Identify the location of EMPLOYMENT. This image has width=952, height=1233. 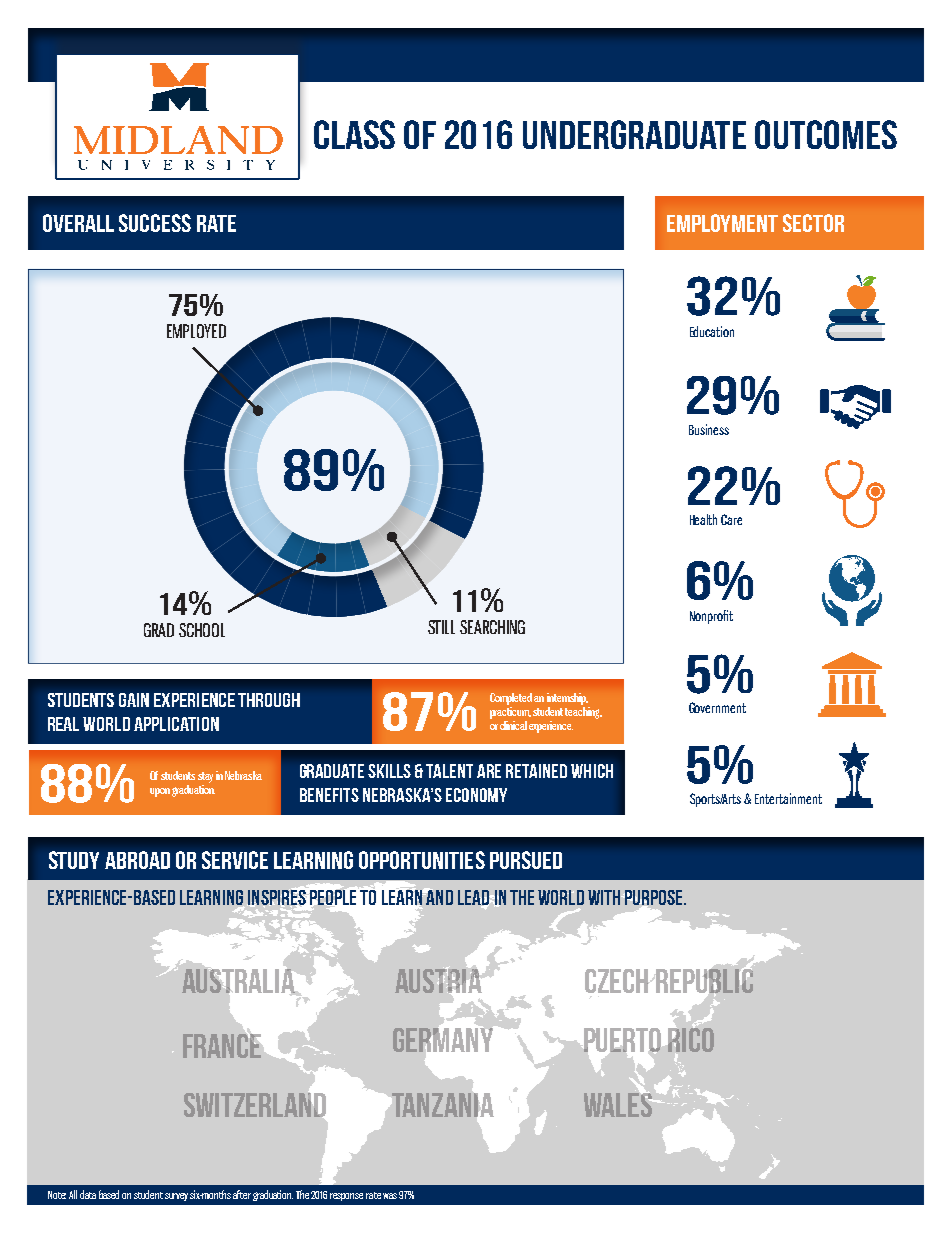
(722, 223).
